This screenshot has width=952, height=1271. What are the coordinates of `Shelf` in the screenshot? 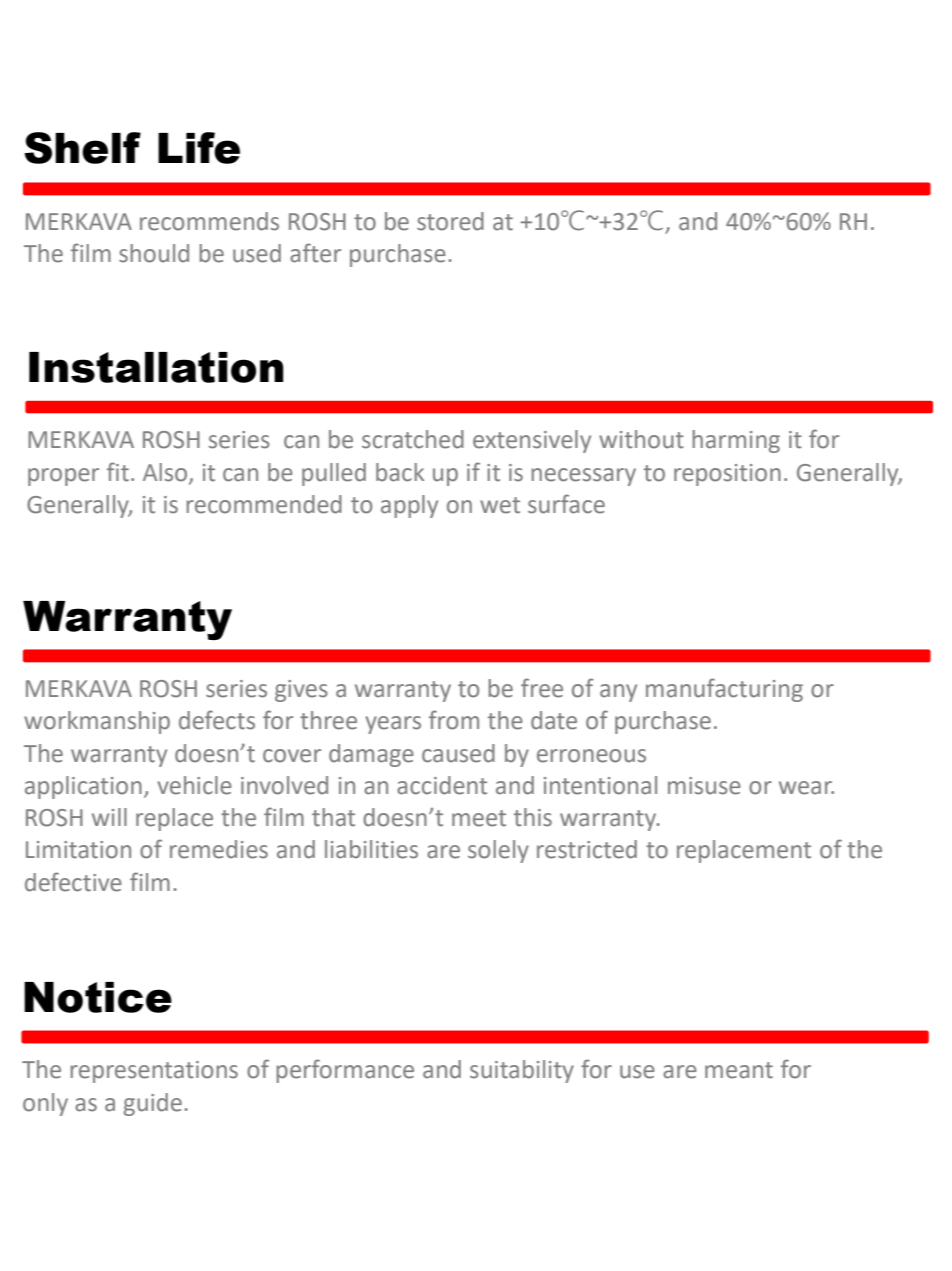 It's located at (82, 148).
